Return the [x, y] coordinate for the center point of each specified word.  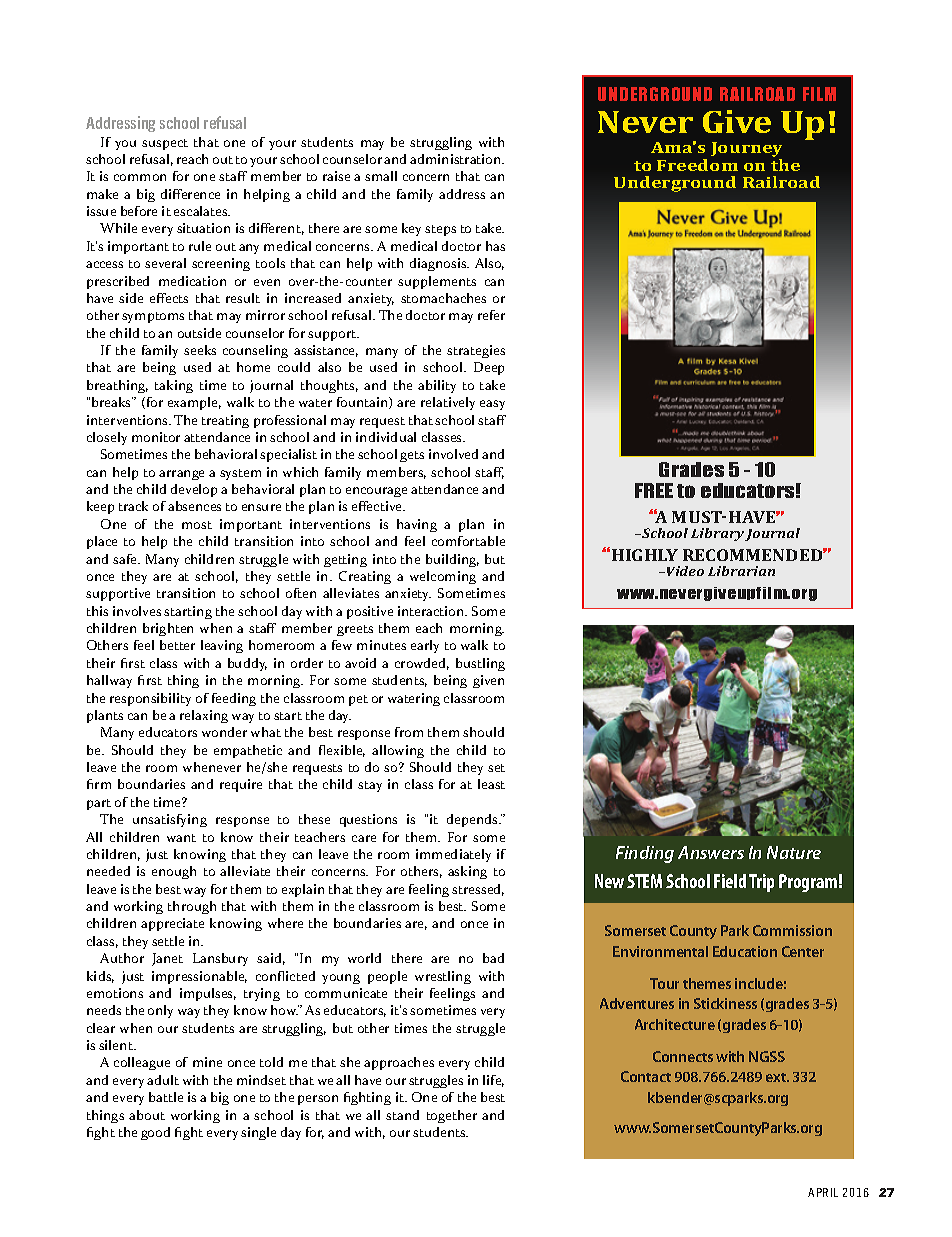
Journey [746, 151]
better [177, 645]
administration [457, 159]
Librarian [741, 571]
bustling [480, 664]
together [452, 1116]
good [155, 1133]
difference [190, 194]
